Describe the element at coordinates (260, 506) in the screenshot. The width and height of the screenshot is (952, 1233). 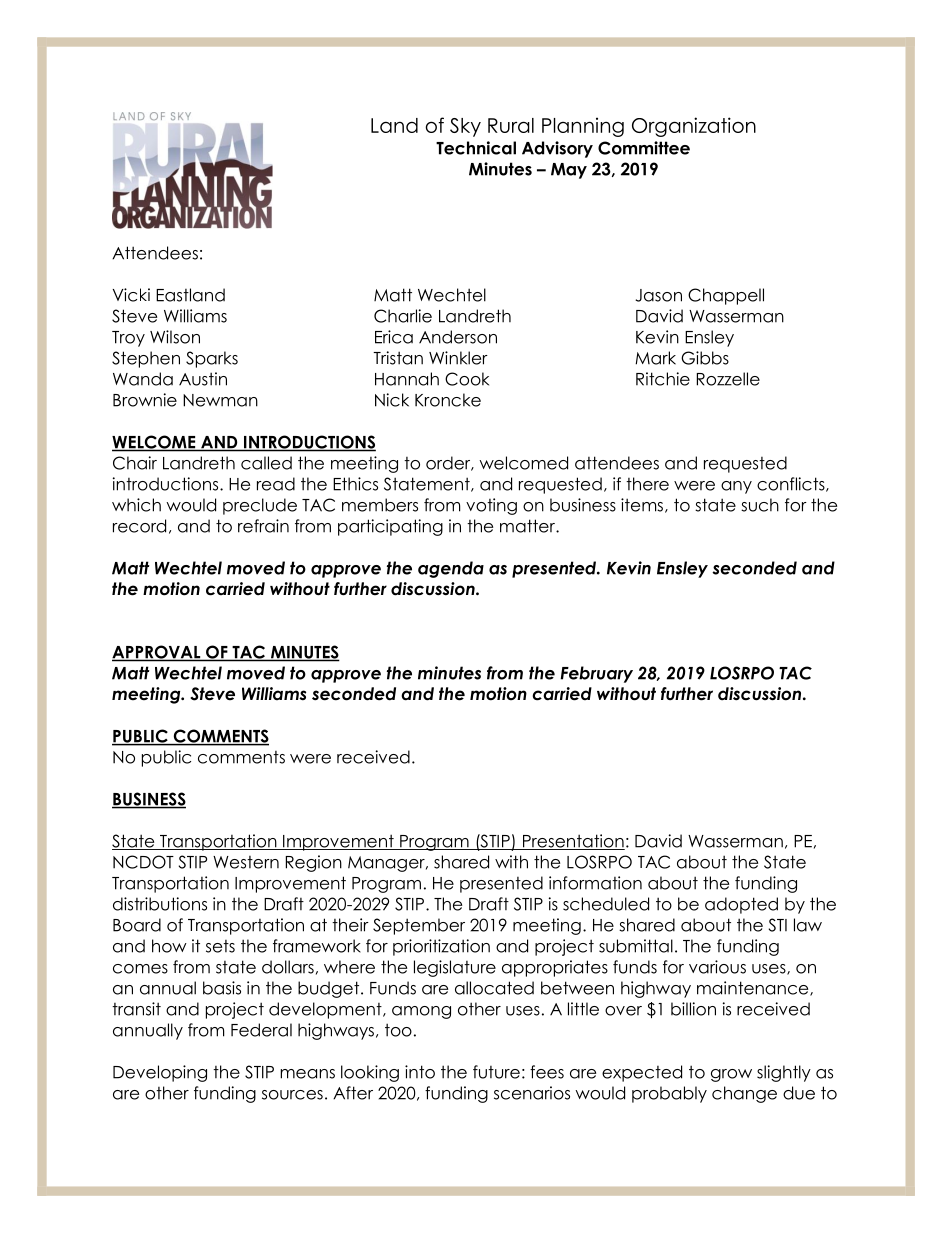
I see `preclude` at that location.
